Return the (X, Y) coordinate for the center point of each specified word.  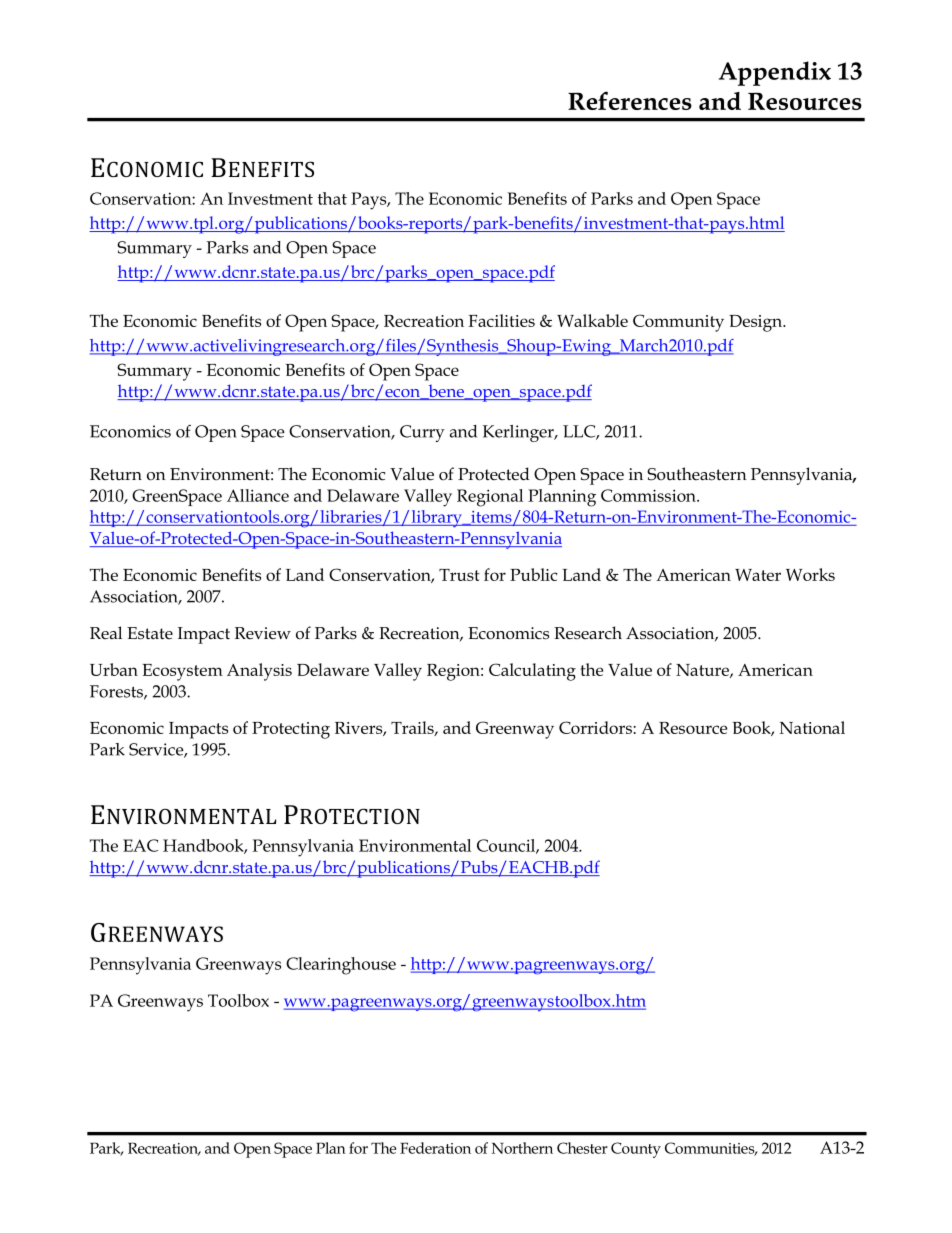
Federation (435, 1148)
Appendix (775, 73)
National (812, 727)
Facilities (501, 320)
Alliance (258, 495)
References (630, 100)
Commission (649, 495)
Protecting (291, 730)
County (636, 1150)
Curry (422, 433)
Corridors (596, 727)
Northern (522, 1148)
